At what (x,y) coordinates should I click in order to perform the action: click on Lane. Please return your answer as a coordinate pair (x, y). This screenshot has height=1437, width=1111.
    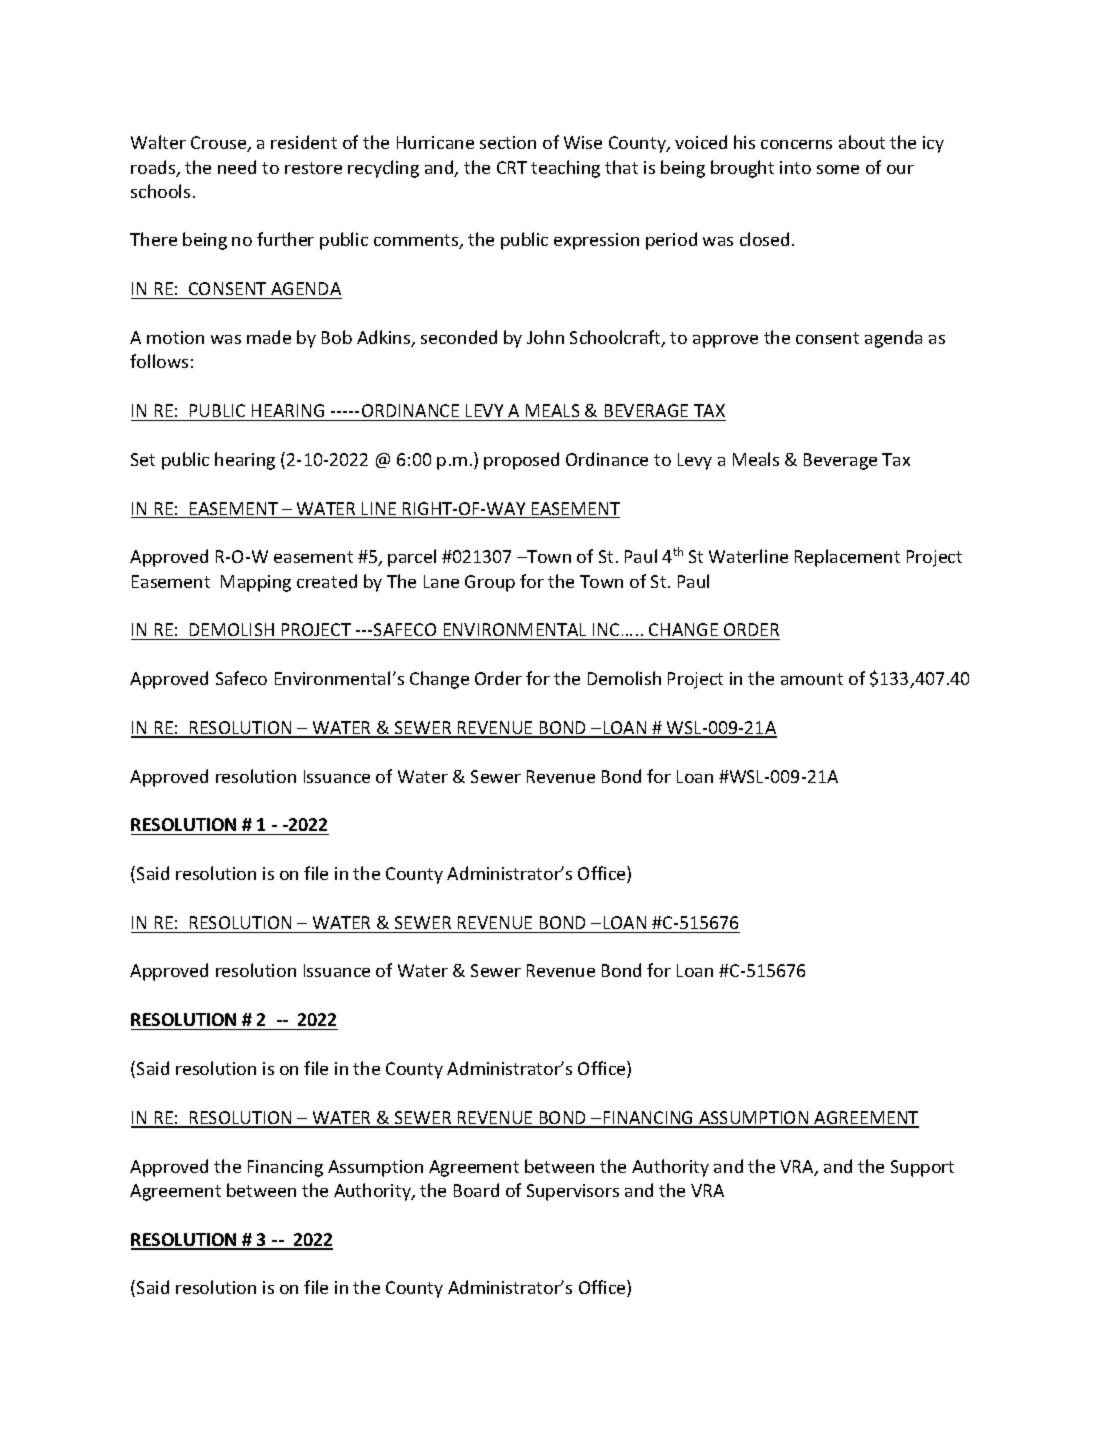
    Looking at the image, I should click on (441, 581).
